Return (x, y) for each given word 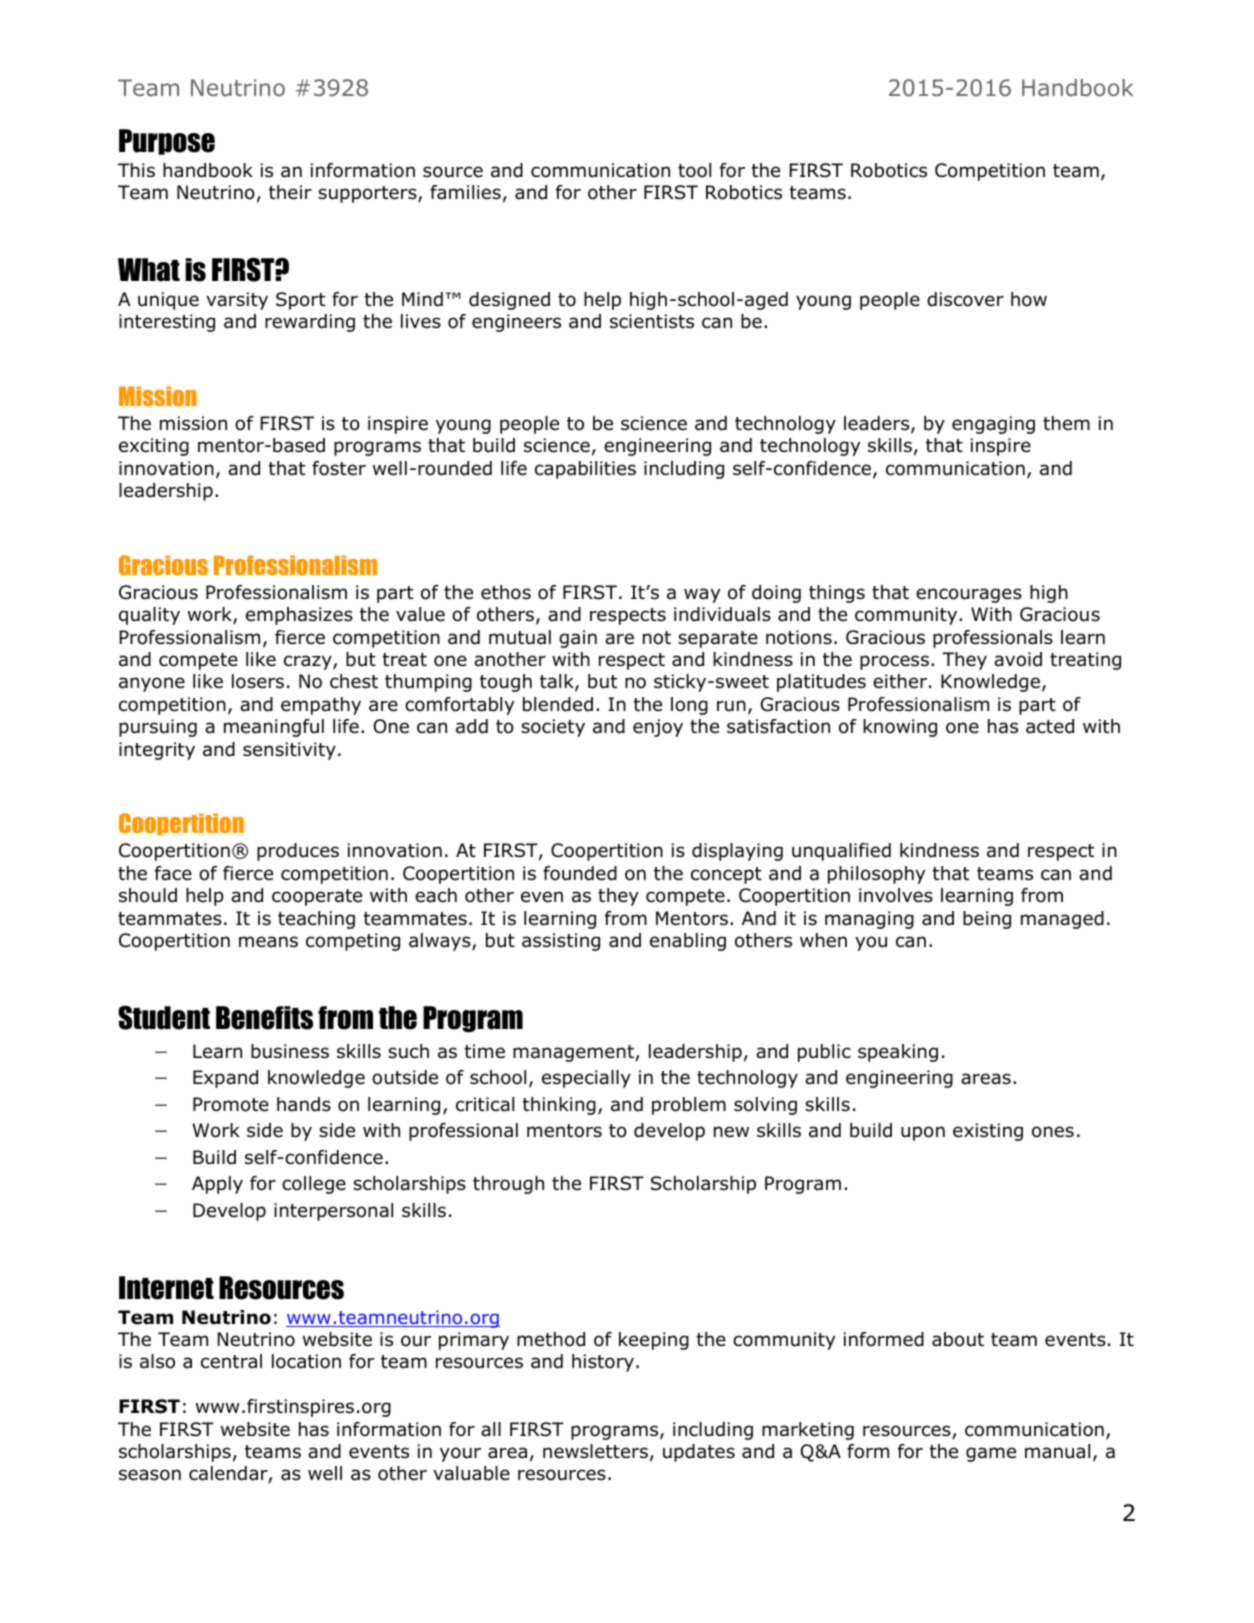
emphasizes (299, 616)
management (574, 1053)
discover (965, 299)
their (290, 192)
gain (578, 639)
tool (694, 170)
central (231, 1361)
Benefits (264, 1018)
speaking (898, 1053)
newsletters (595, 1451)
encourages (969, 595)
